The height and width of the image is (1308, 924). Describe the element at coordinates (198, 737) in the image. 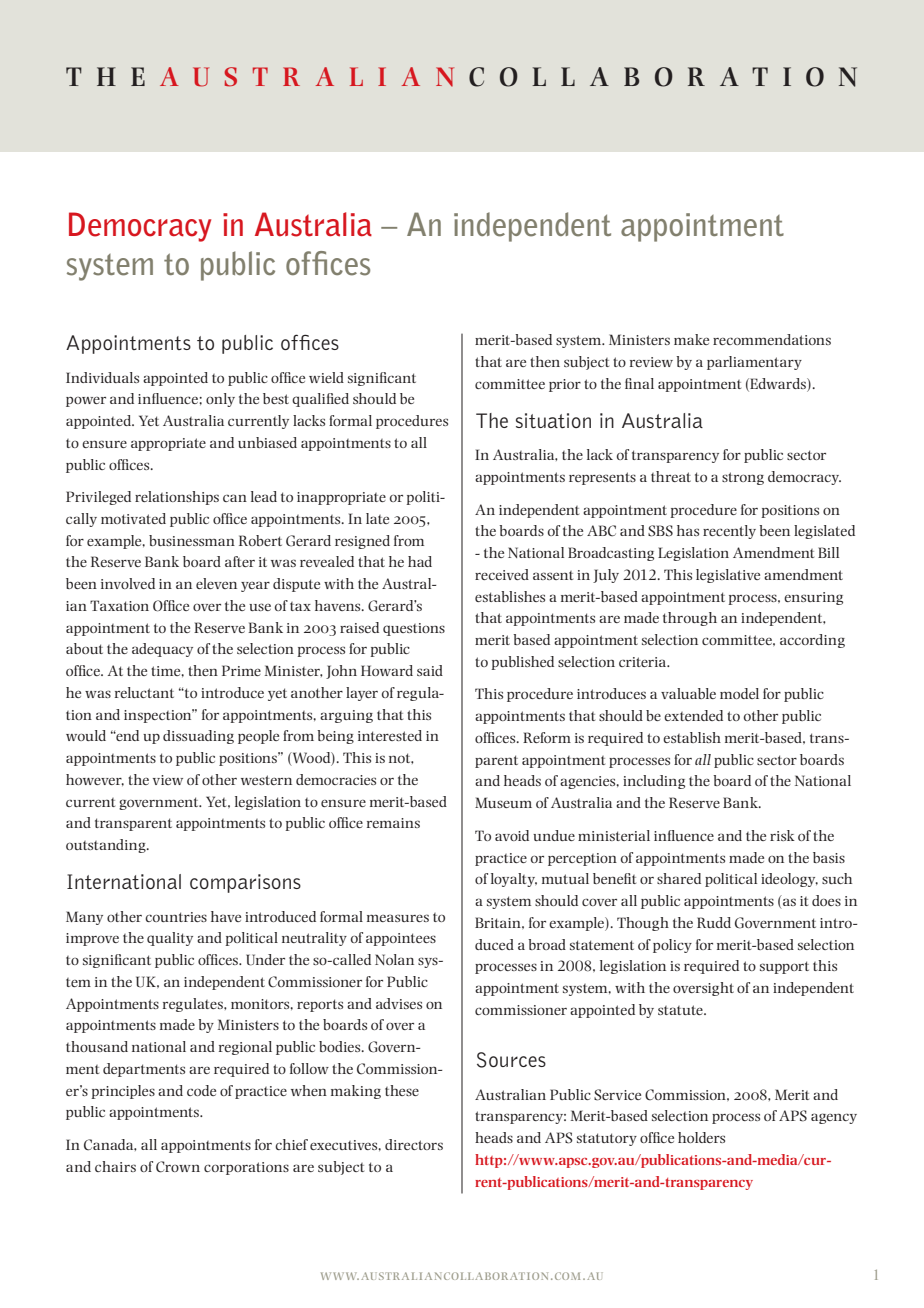

I see `dissuading` at that location.
